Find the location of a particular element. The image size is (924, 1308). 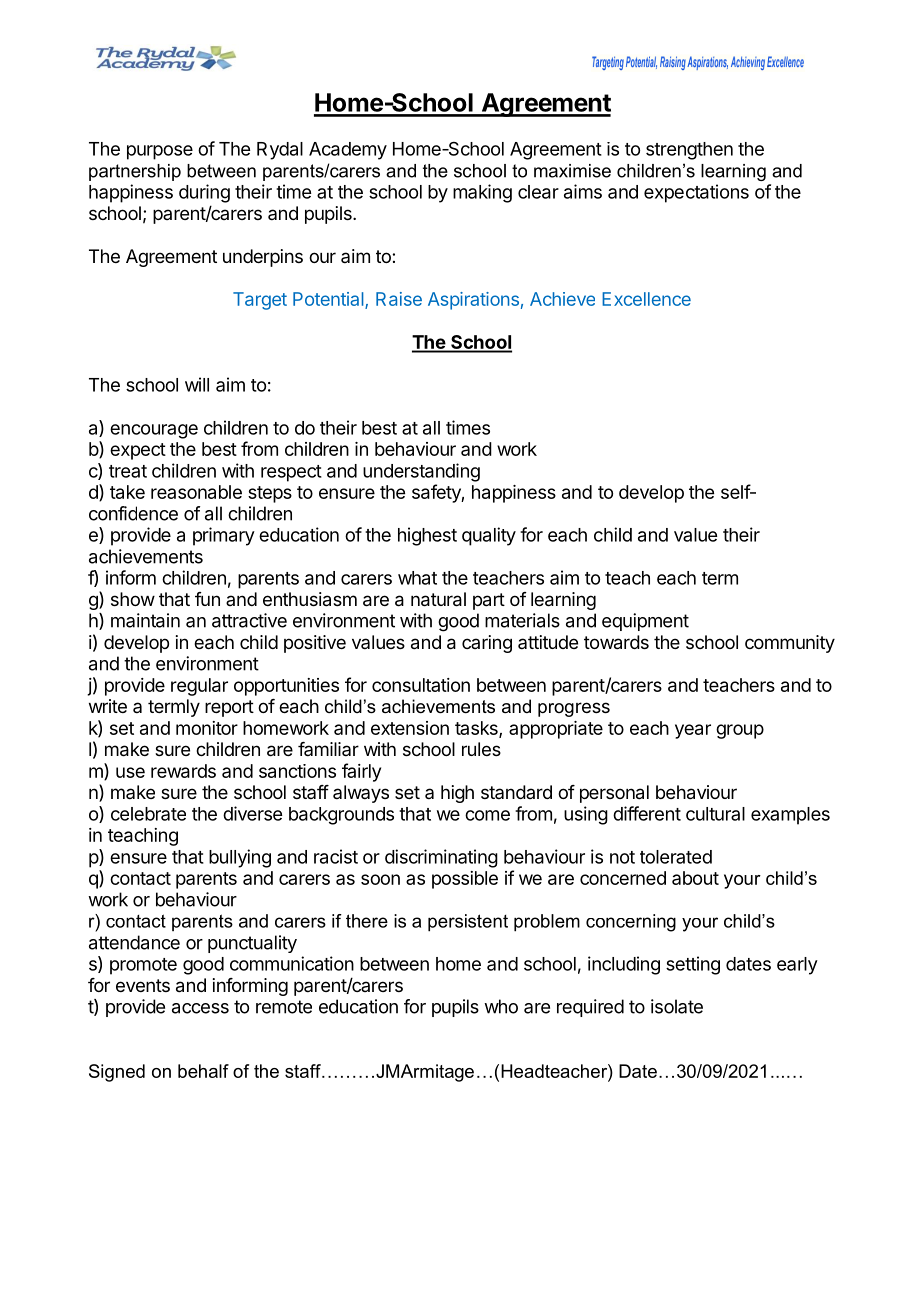

who is located at coordinates (501, 1006).
